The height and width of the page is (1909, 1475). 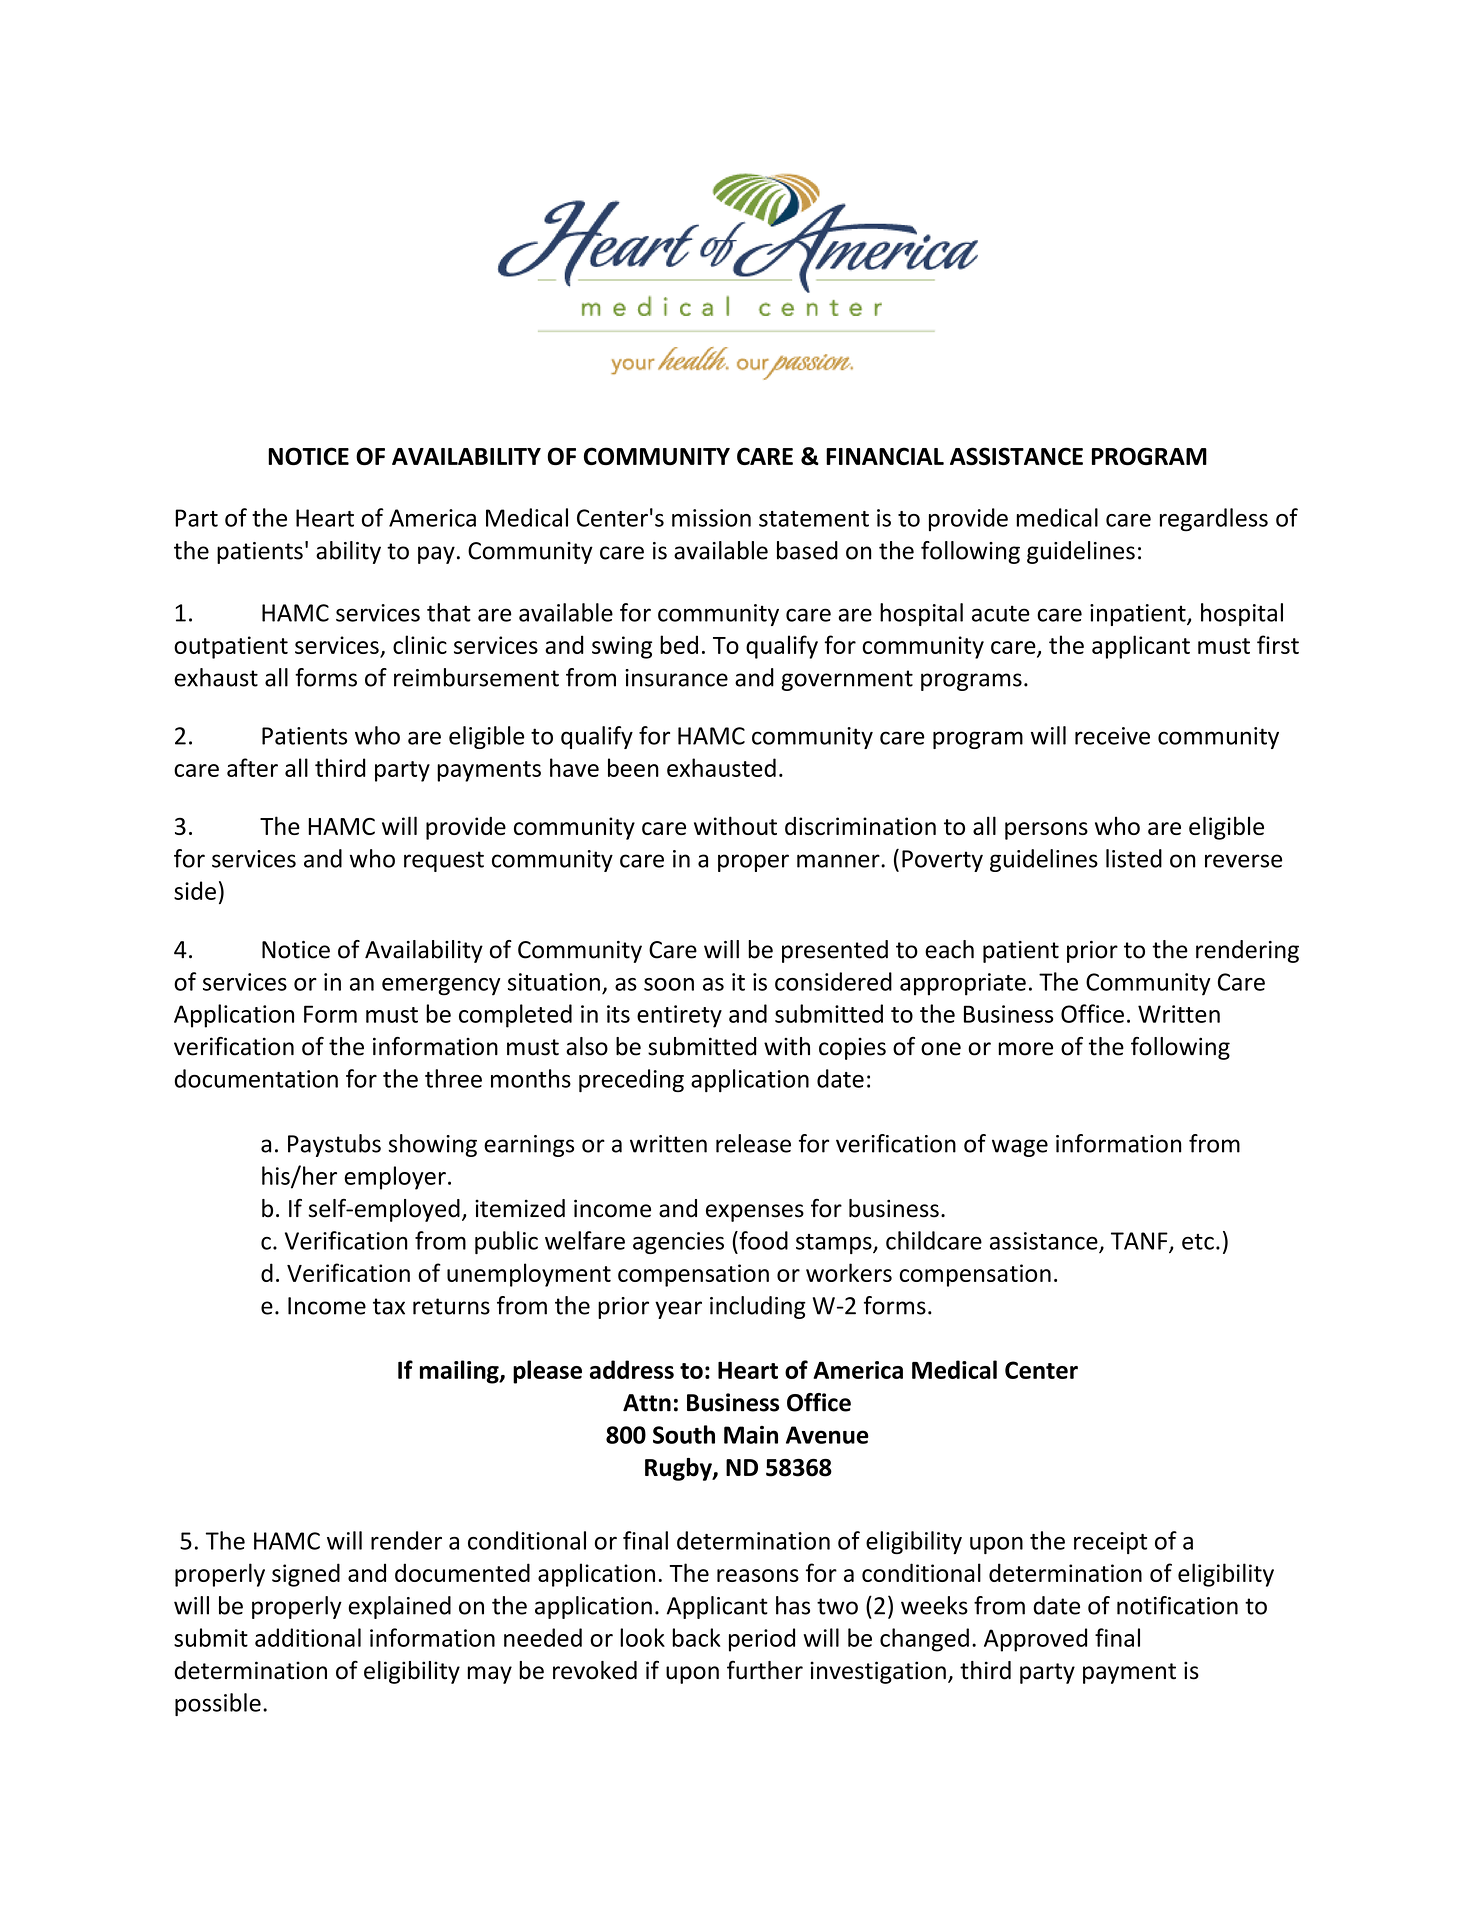 What do you see at coordinates (1025, 1049) in the page?
I see `more` at bounding box center [1025, 1049].
